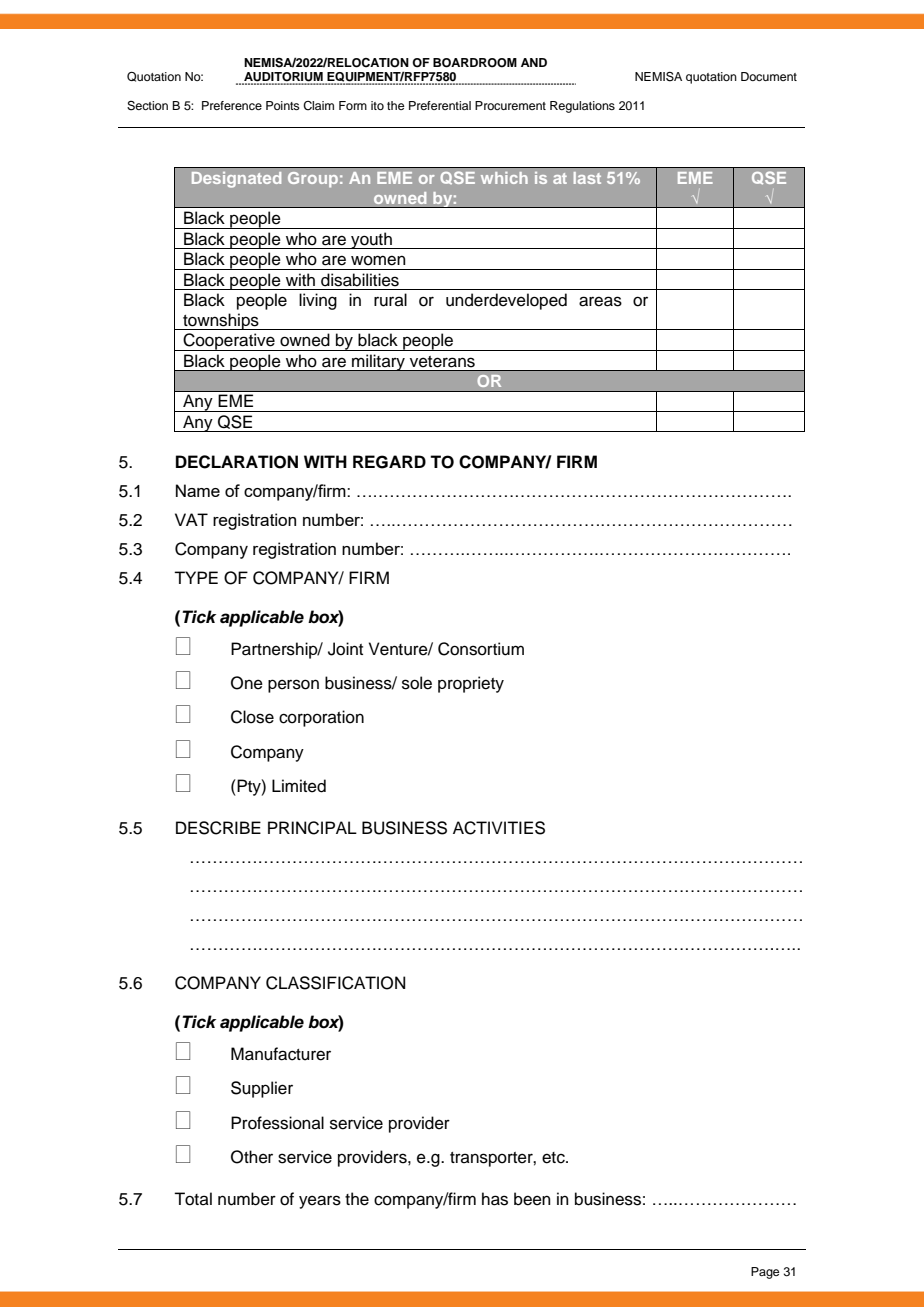 The image size is (924, 1308). Describe the element at coordinates (193, 1199) in the screenshot. I see `Total` at that location.
